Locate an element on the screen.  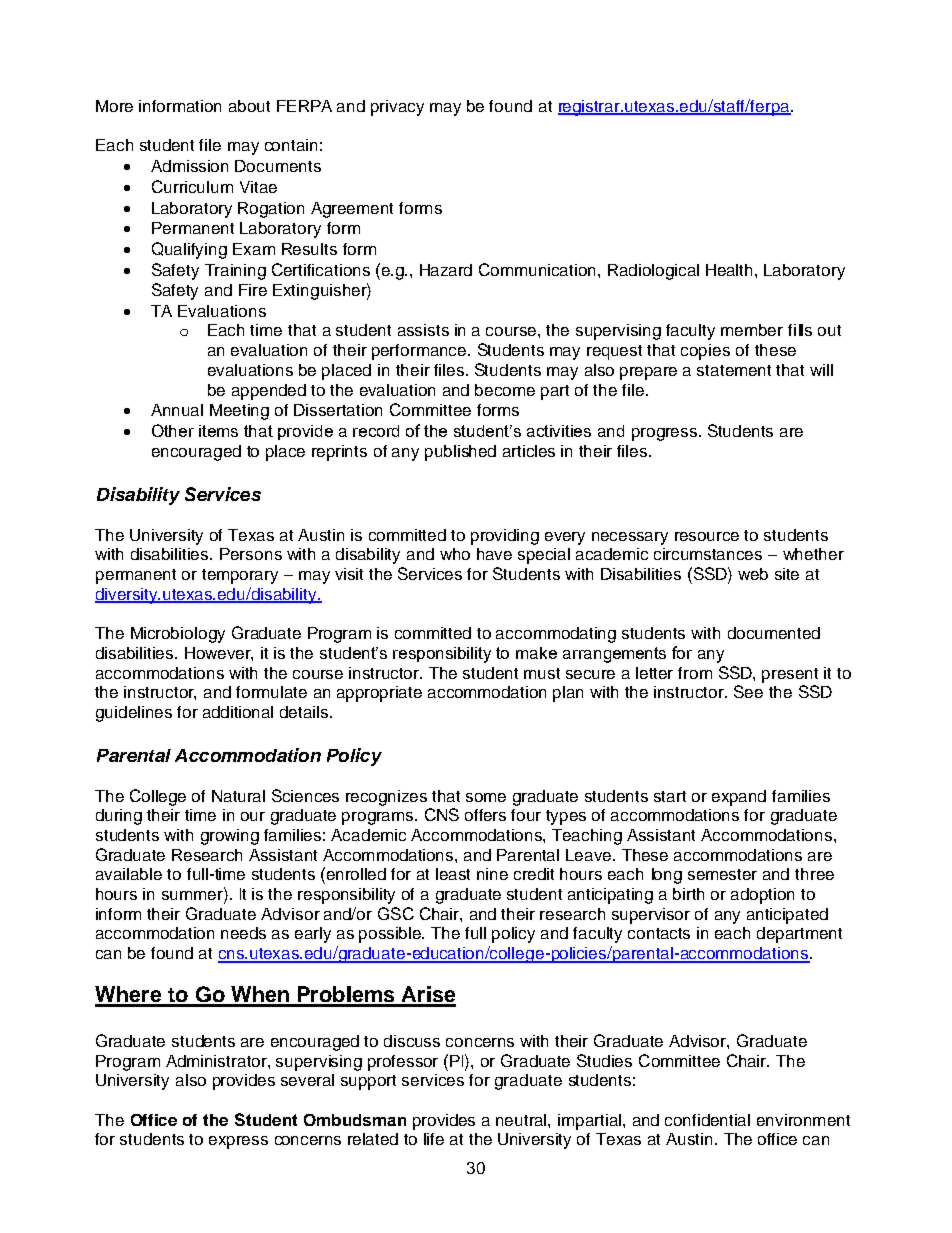
privacy is located at coordinates (397, 108).
